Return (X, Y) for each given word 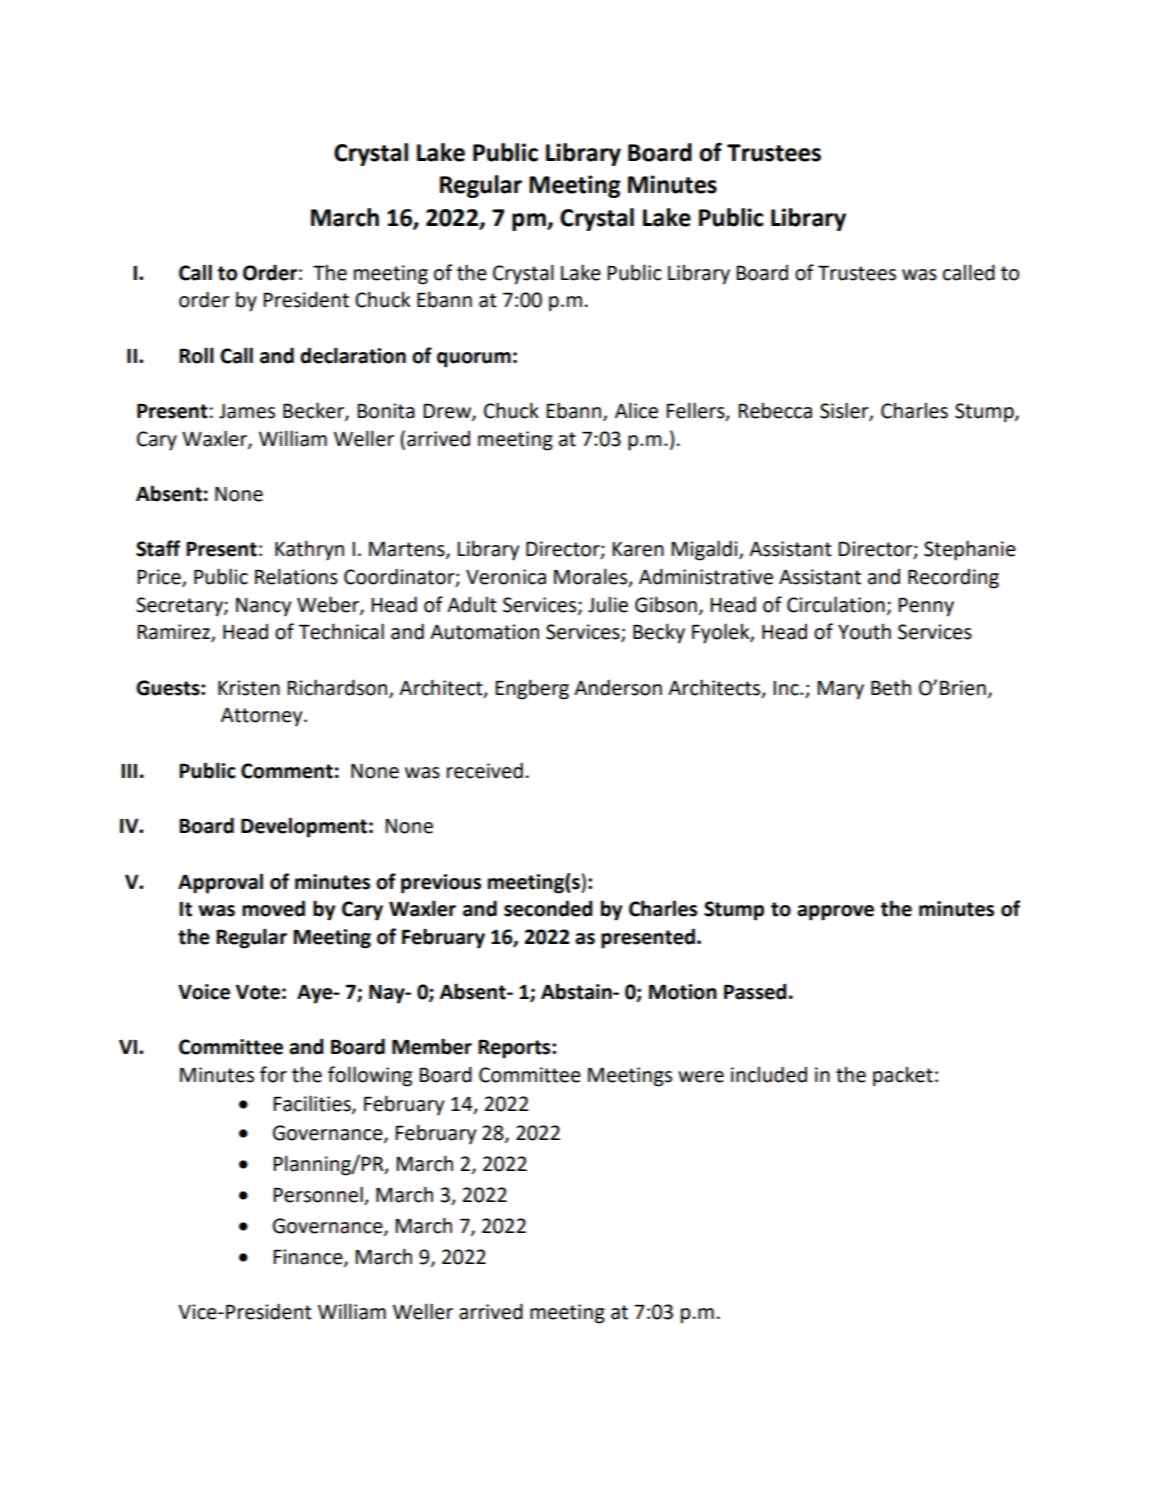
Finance (309, 1258)
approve (835, 913)
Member (432, 1046)
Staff (158, 548)
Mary (840, 690)
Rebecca (775, 411)
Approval (220, 883)
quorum (474, 360)
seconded (548, 908)
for (273, 1074)
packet (903, 1077)
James (247, 411)
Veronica (506, 577)
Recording (953, 579)
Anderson (618, 687)
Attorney (263, 717)
